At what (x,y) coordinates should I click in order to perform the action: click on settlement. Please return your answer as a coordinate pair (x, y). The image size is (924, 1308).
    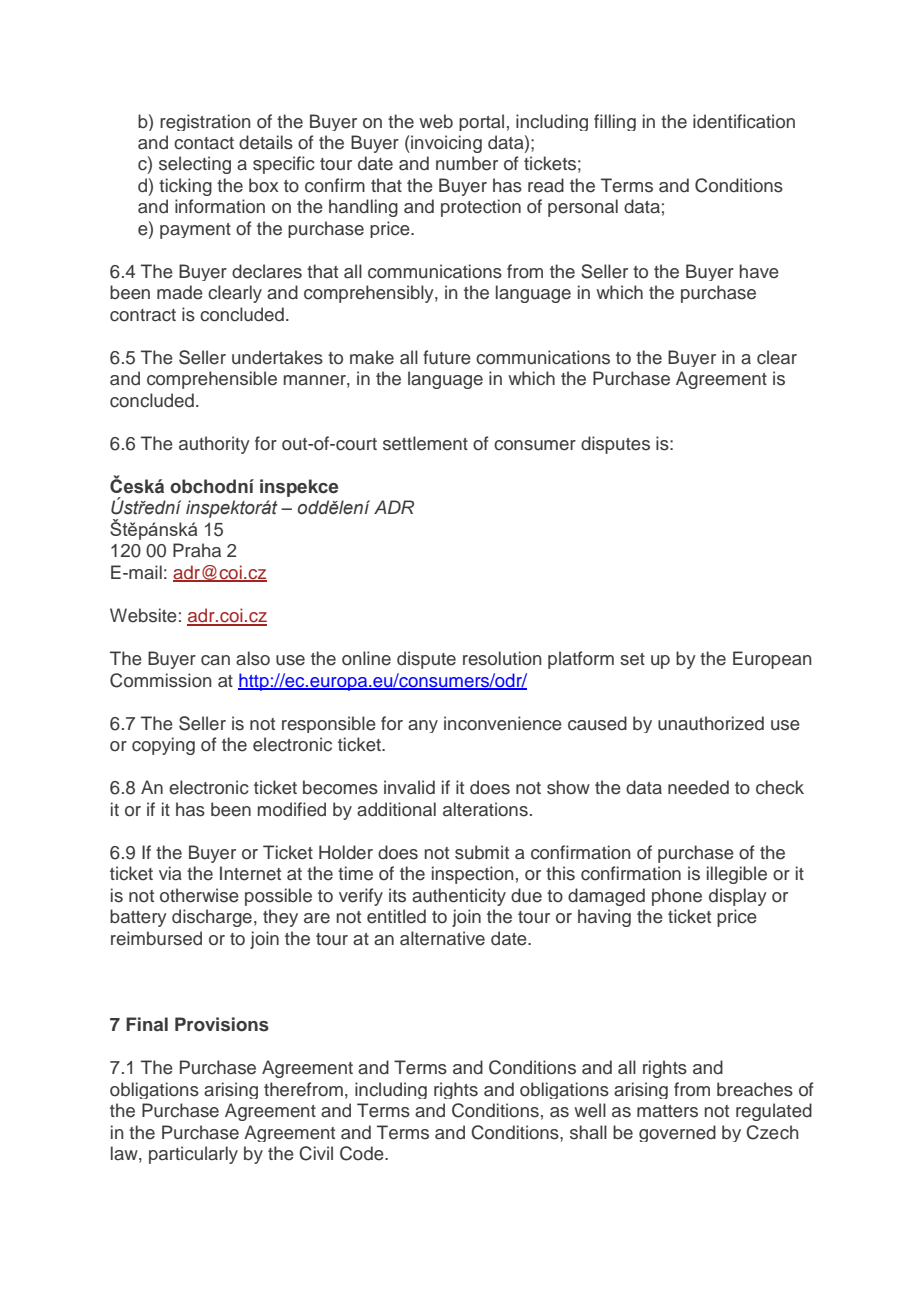
    Looking at the image, I should click on (425, 443).
